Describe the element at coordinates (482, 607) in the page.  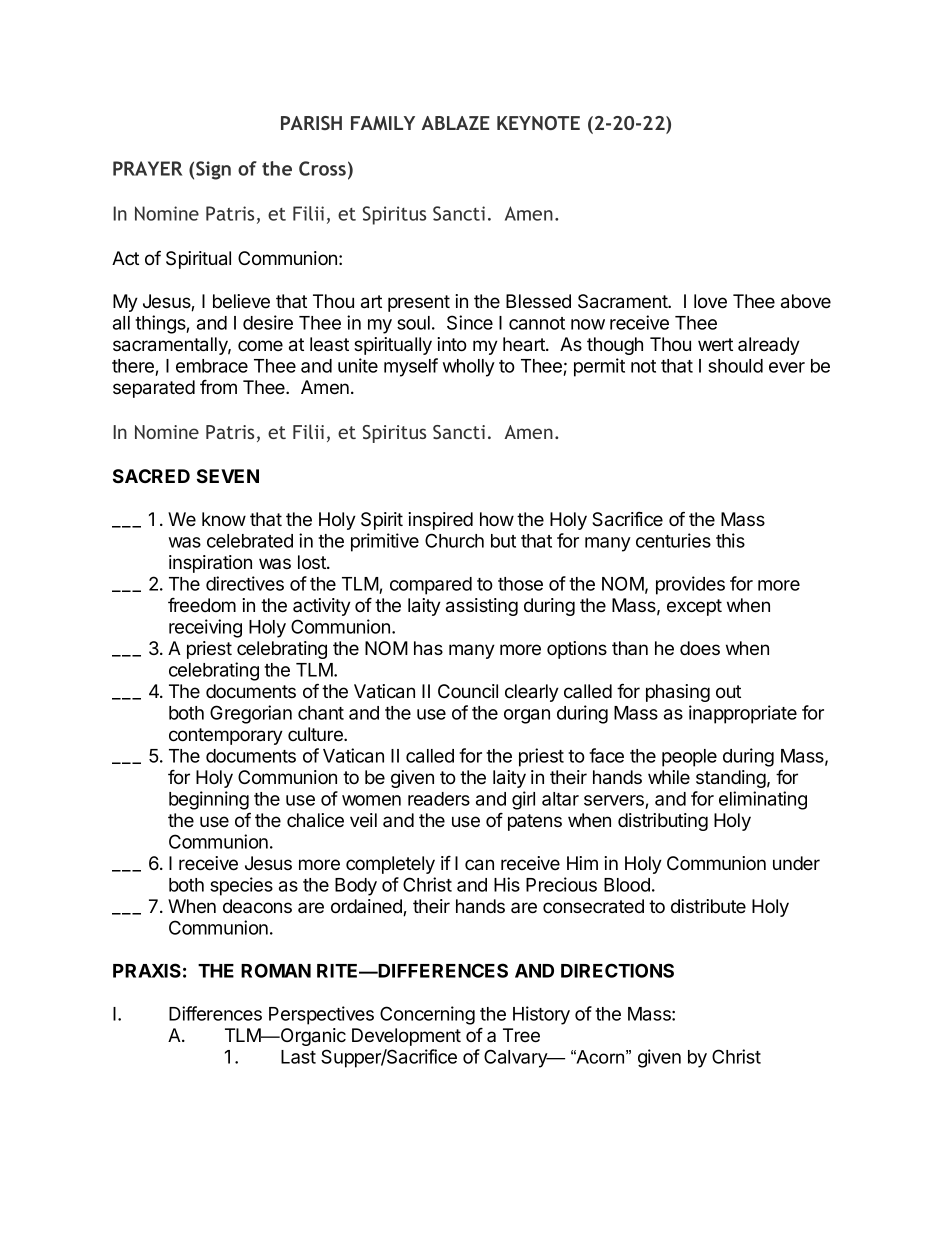
I see `assisting` at that location.
